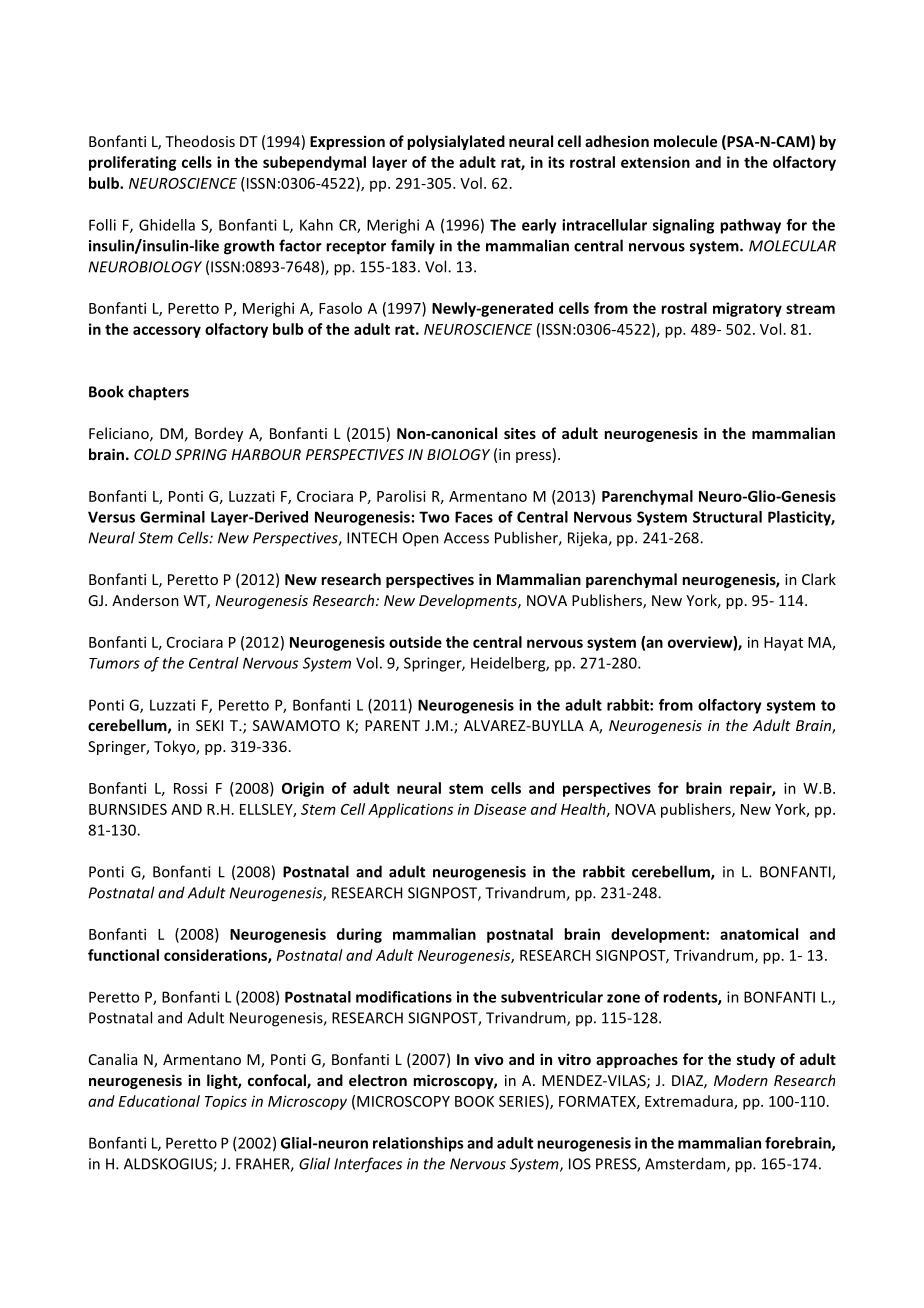 The height and width of the screenshot is (1308, 924). What do you see at coordinates (132, 163) in the screenshot?
I see `proliferating` at bounding box center [132, 163].
